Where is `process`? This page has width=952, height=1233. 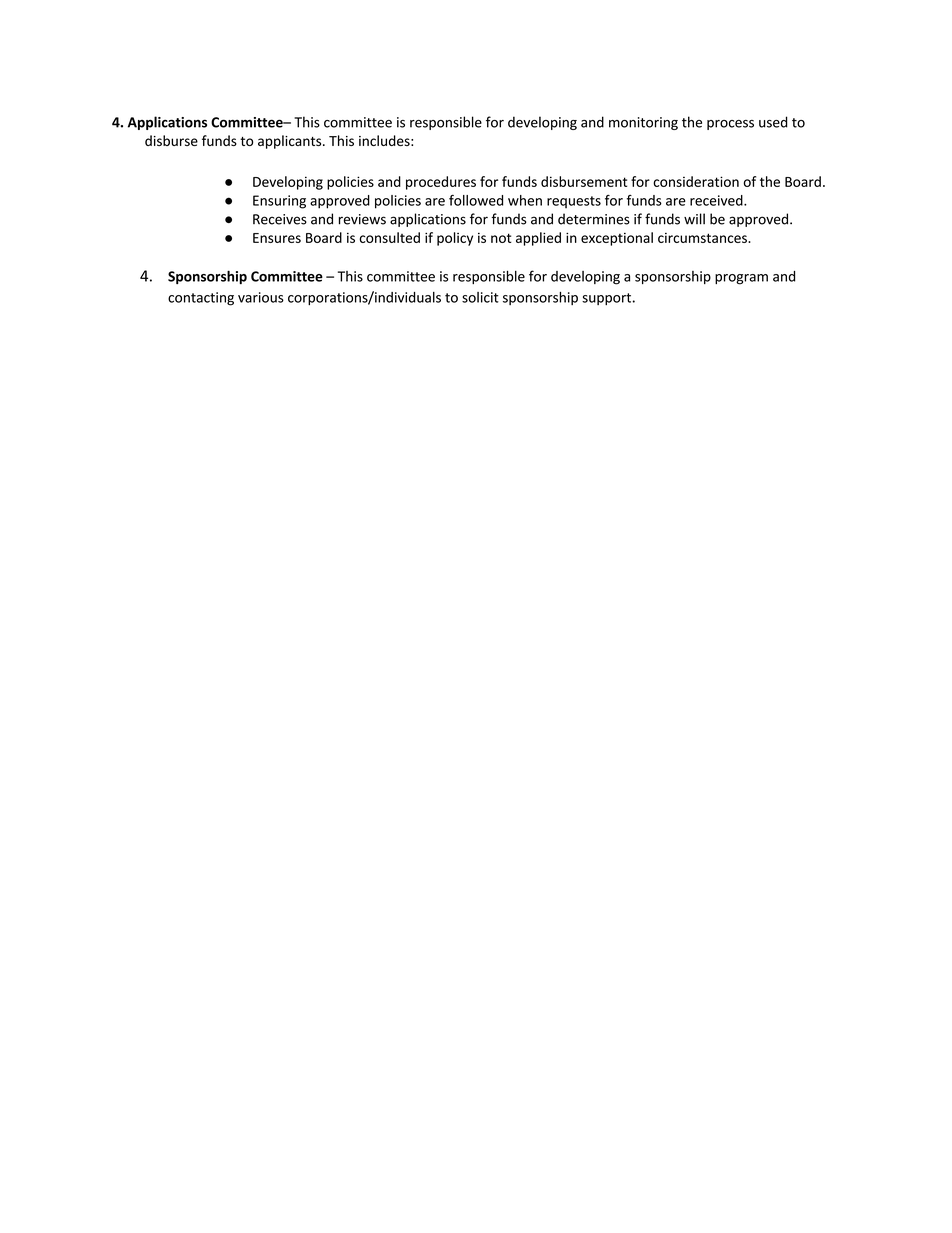 process is located at coordinates (730, 125).
